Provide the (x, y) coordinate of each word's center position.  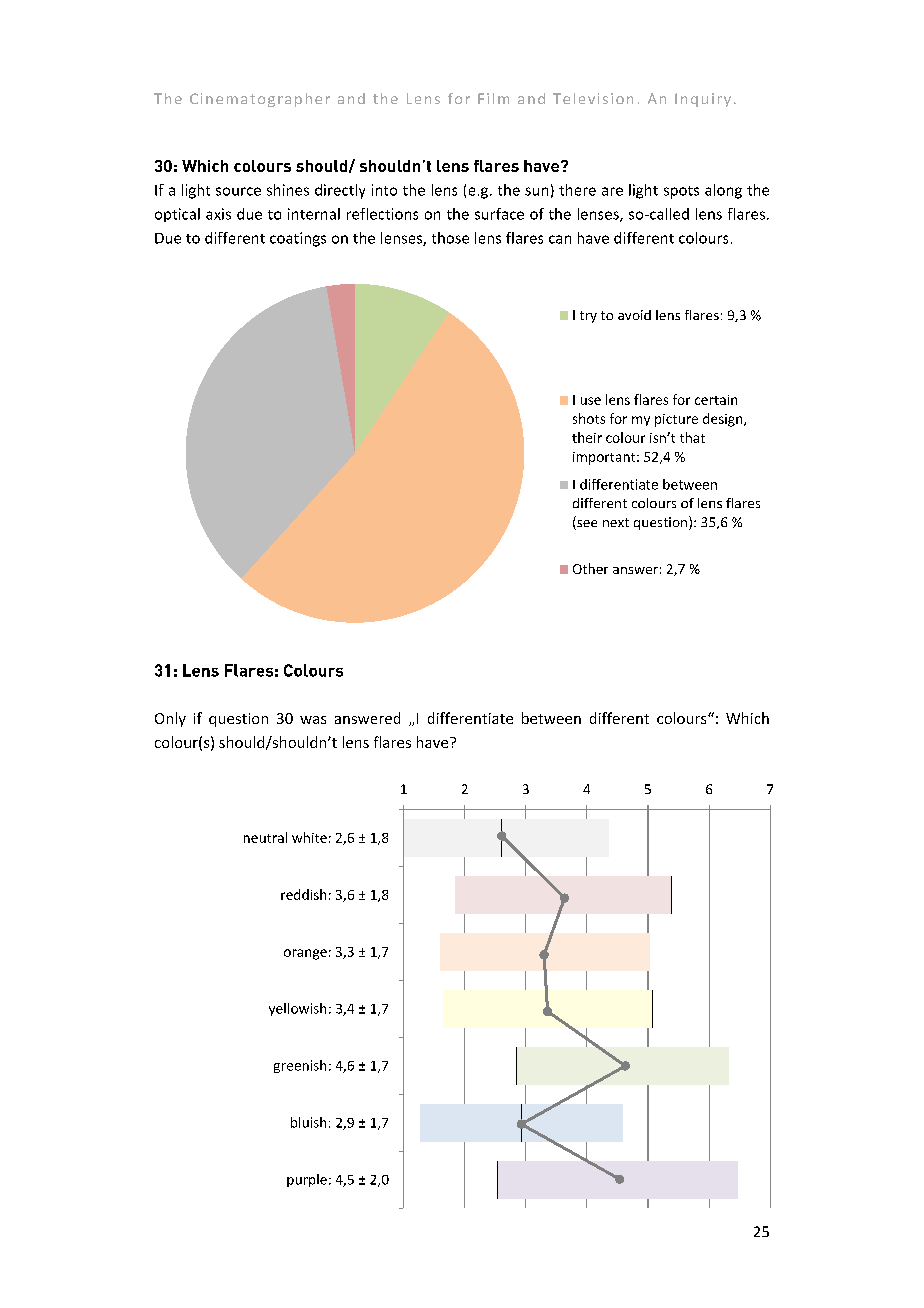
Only (170, 719)
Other (590, 568)
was (313, 720)
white (309, 837)
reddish (303, 894)
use (591, 401)
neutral (265, 837)
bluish (308, 1122)
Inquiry (703, 100)
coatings (298, 239)
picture (676, 420)
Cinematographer (260, 100)
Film (493, 98)
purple (307, 1180)
